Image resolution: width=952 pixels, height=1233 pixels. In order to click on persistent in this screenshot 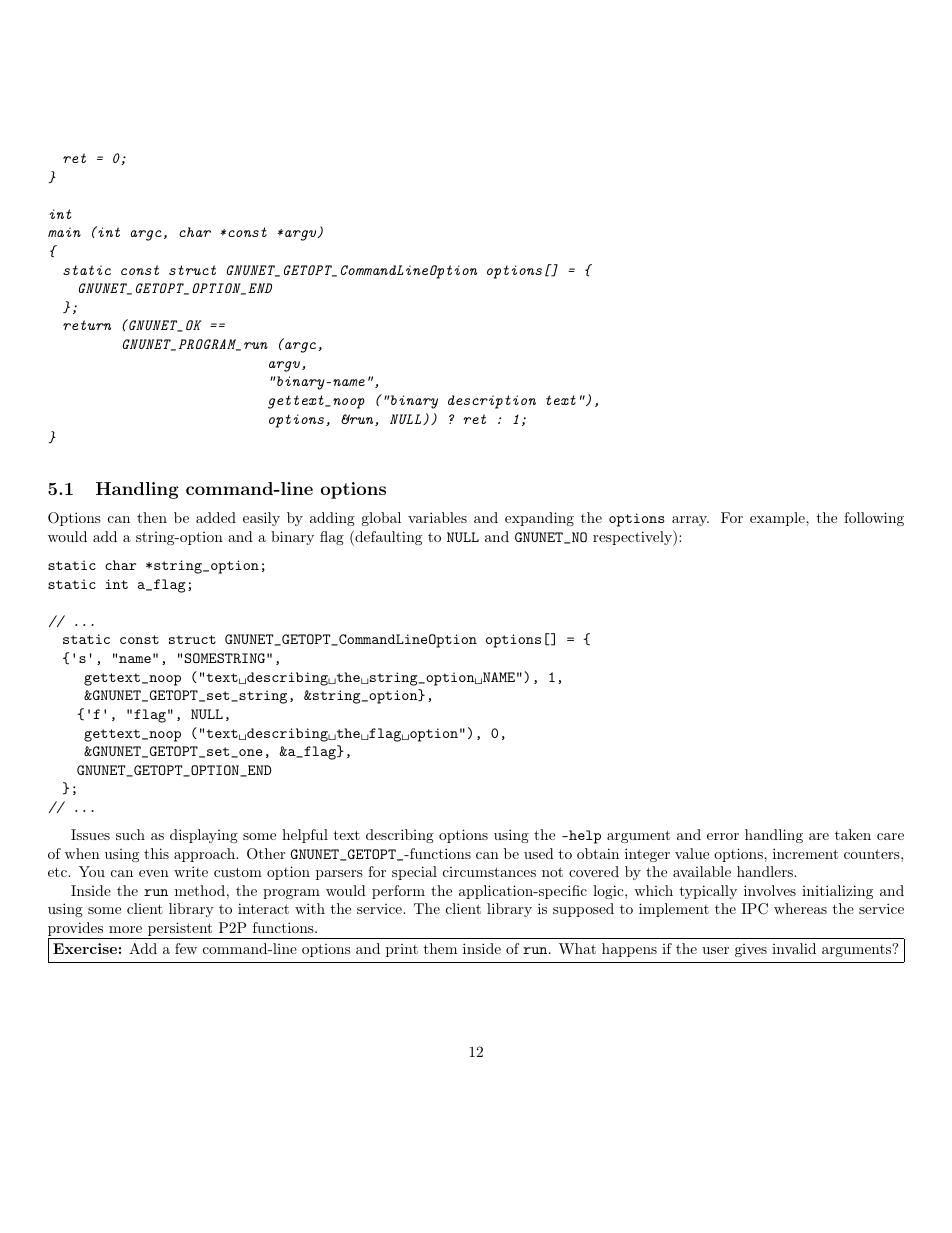, I will do `click(180, 930)`.
